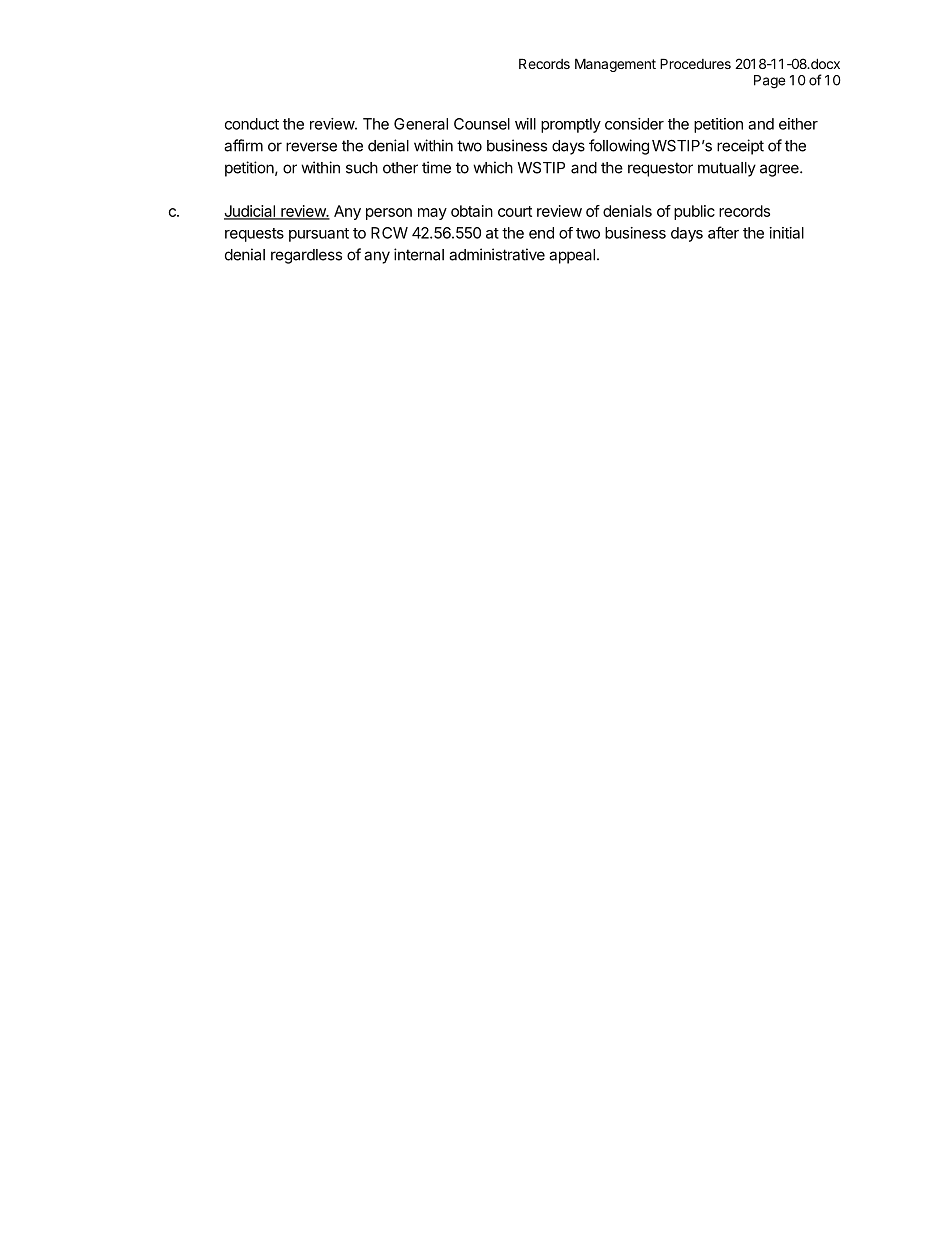  Describe the element at coordinates (525, 124) in the screenshot. I see `will` at that location.
